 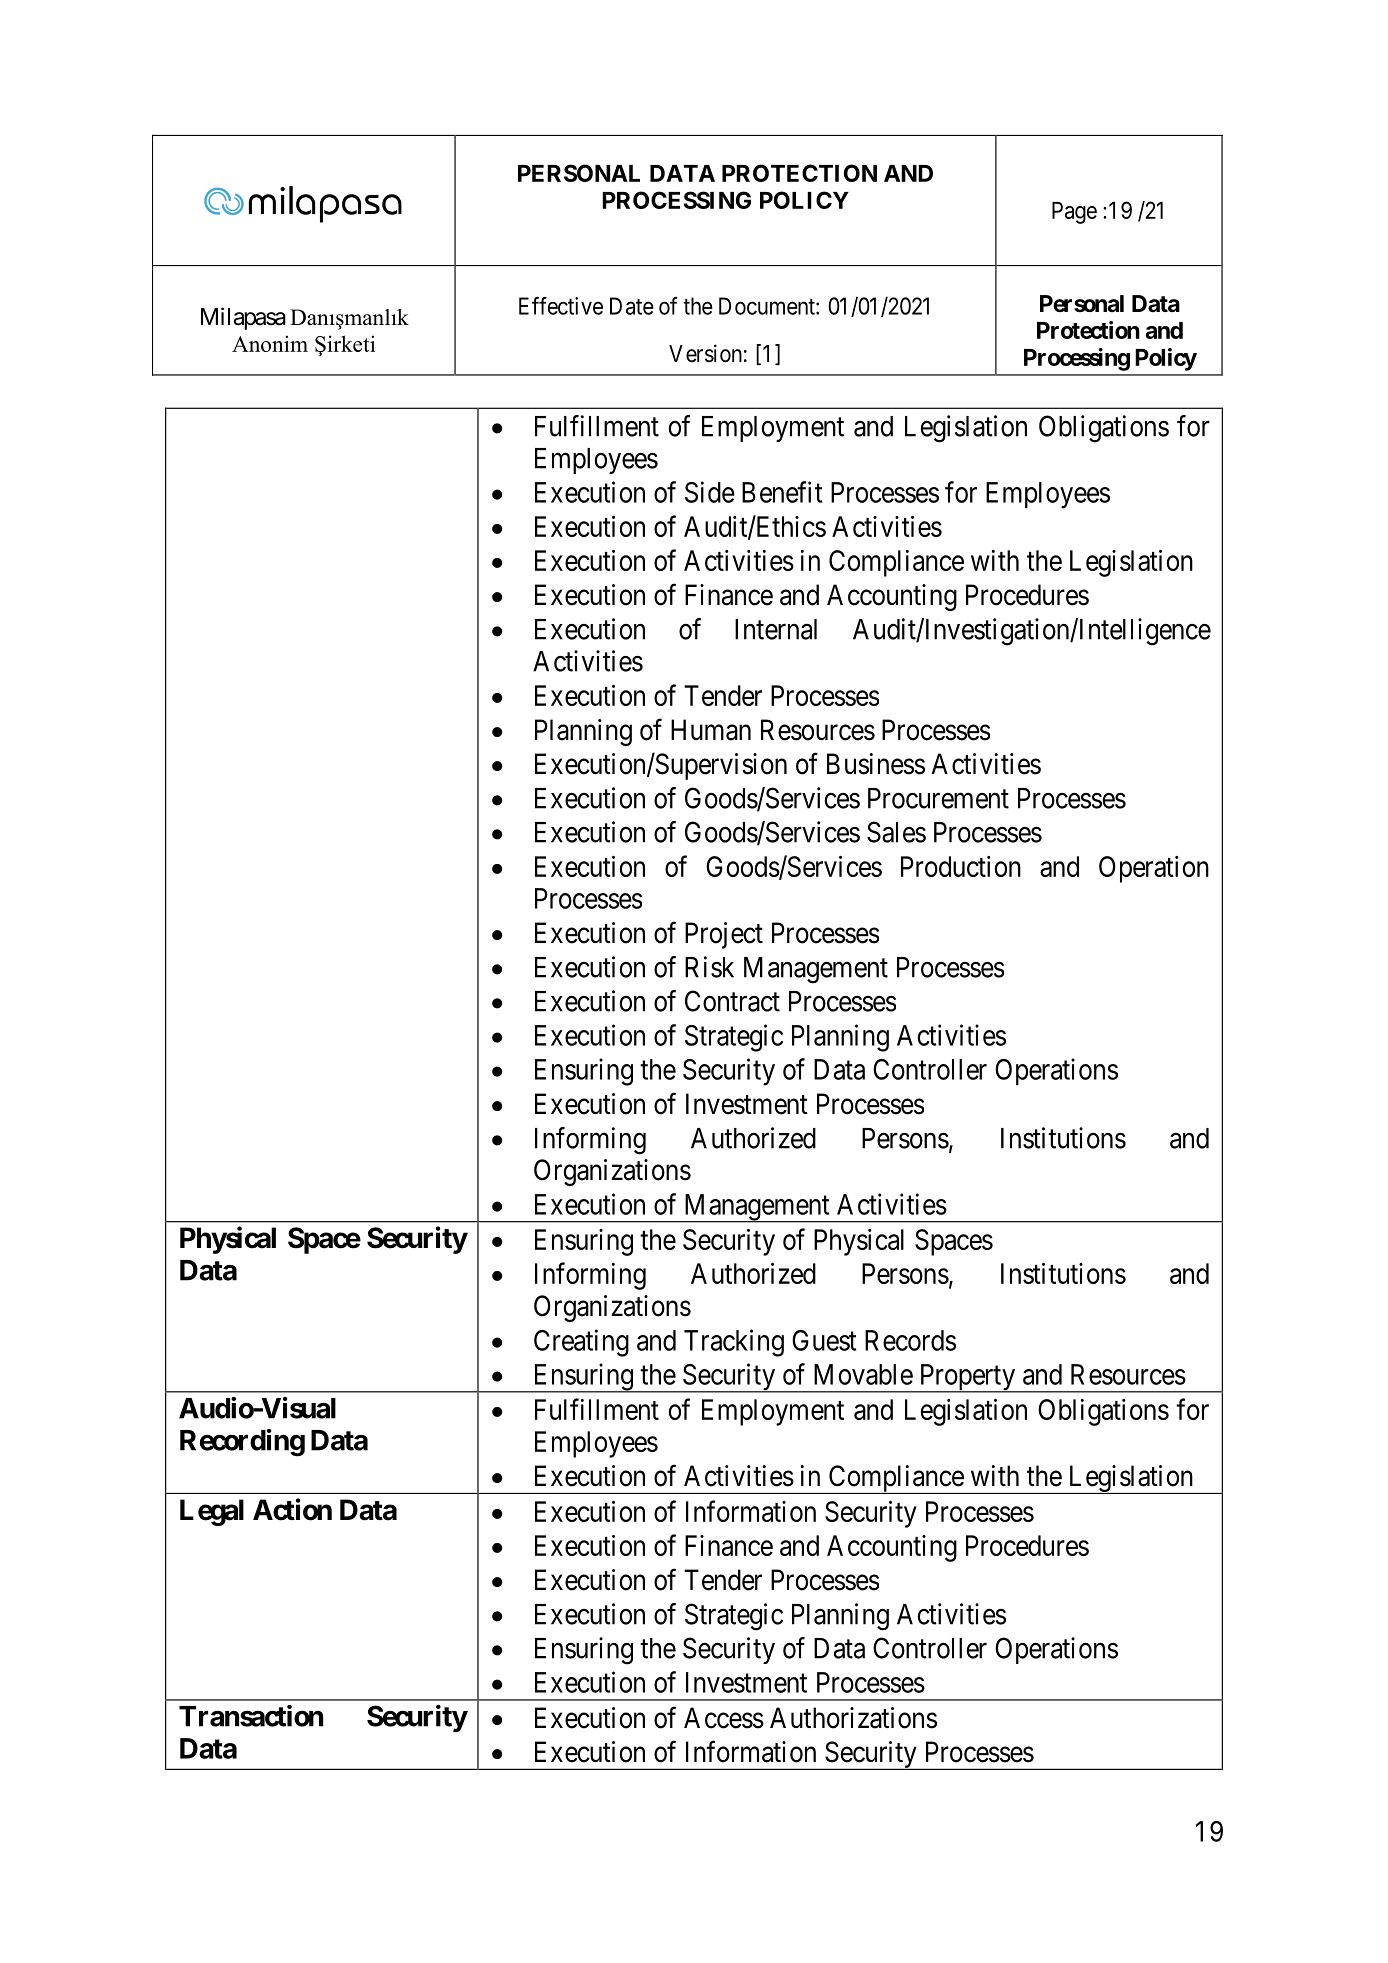 I want to click on Date, so click(x=632, y=306).
